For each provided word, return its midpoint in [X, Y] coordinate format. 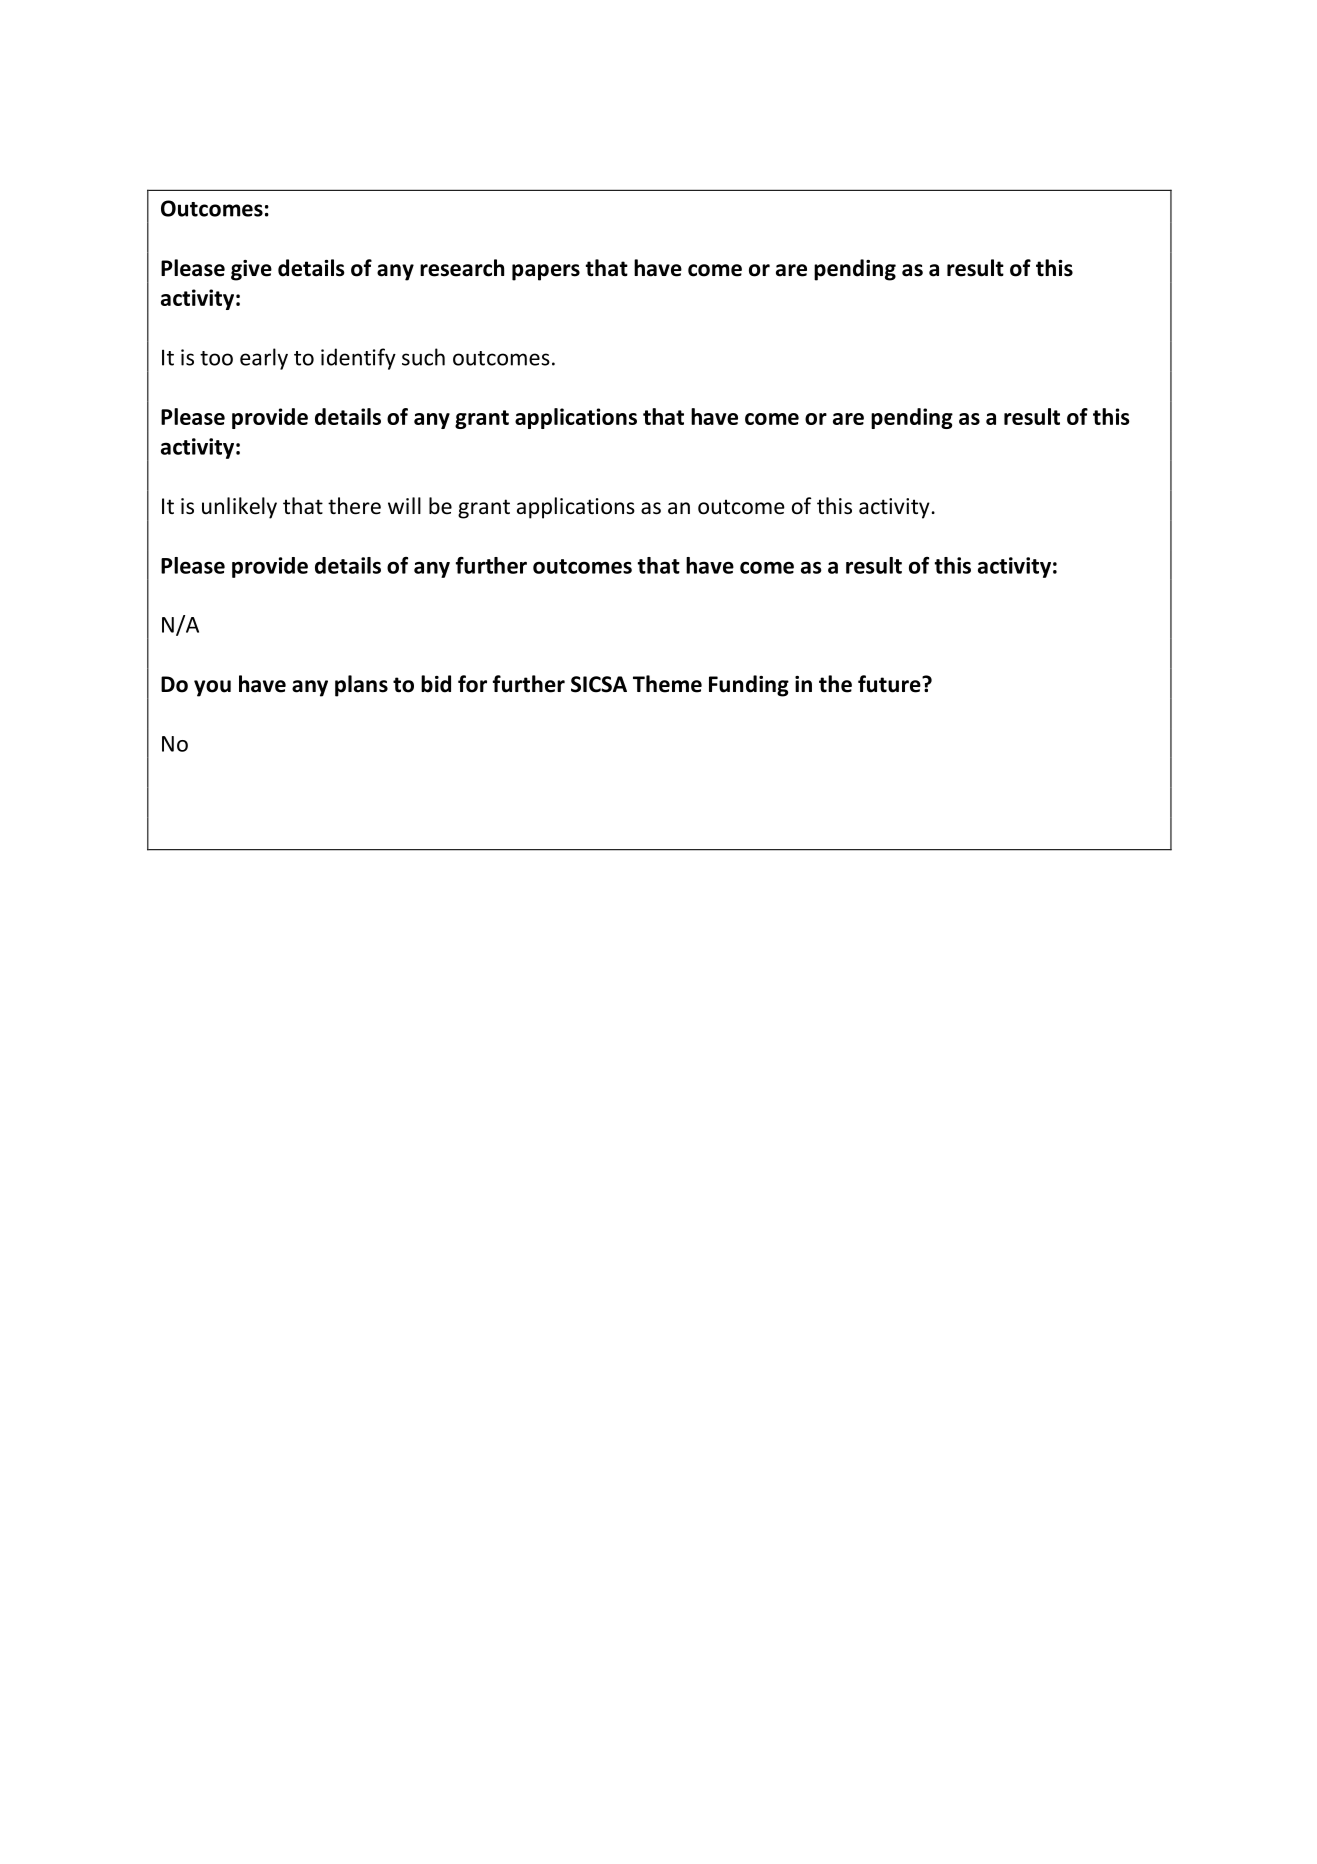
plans [361, 686]
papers [546, 272]
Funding [749, 686]
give [251, 270]
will [404, 505]
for [472, 684]
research [462, 268]
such [423, 357]
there [354, 506]
